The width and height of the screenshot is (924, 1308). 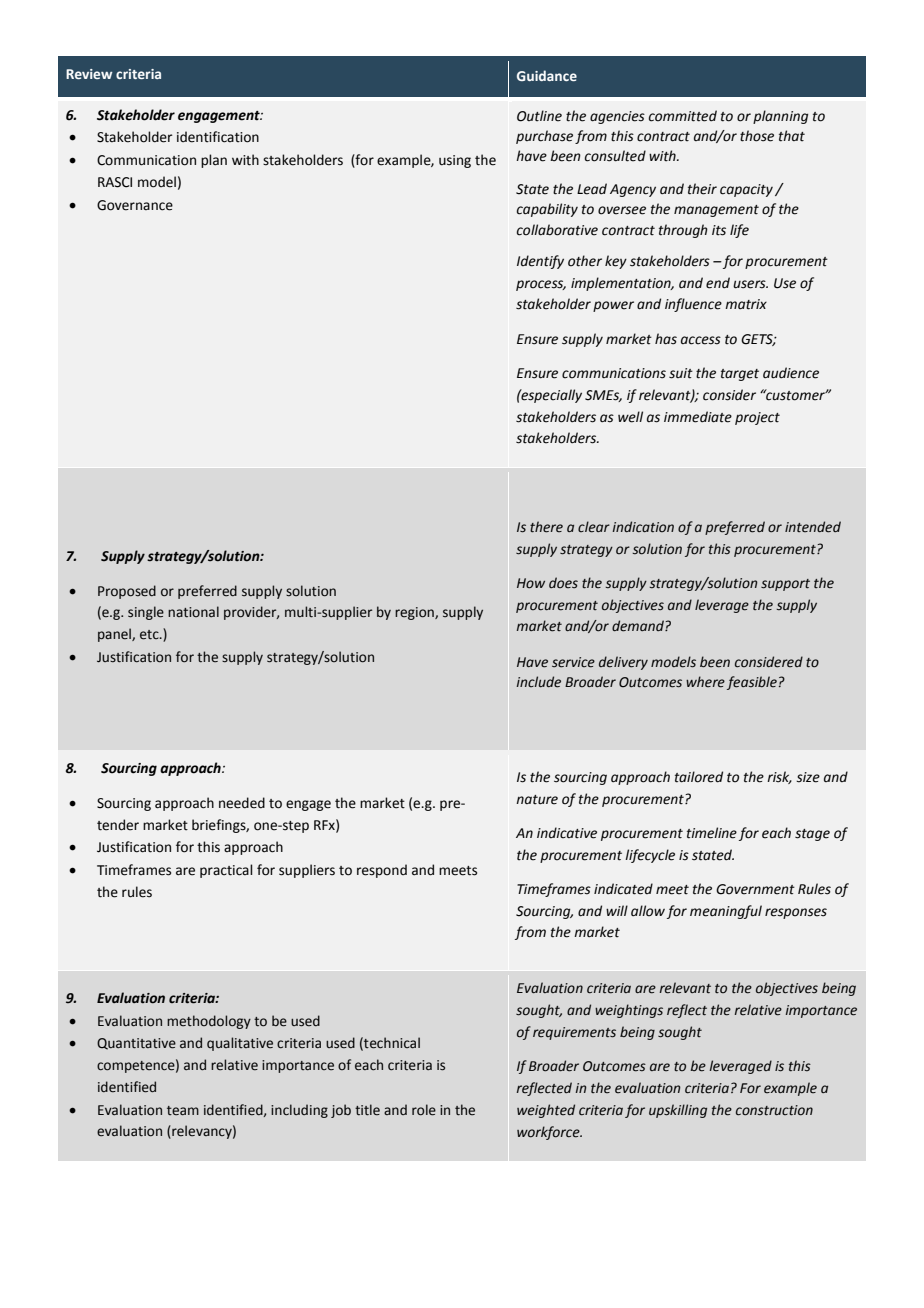 I want to click on team, so click(x=183, y=1111).
